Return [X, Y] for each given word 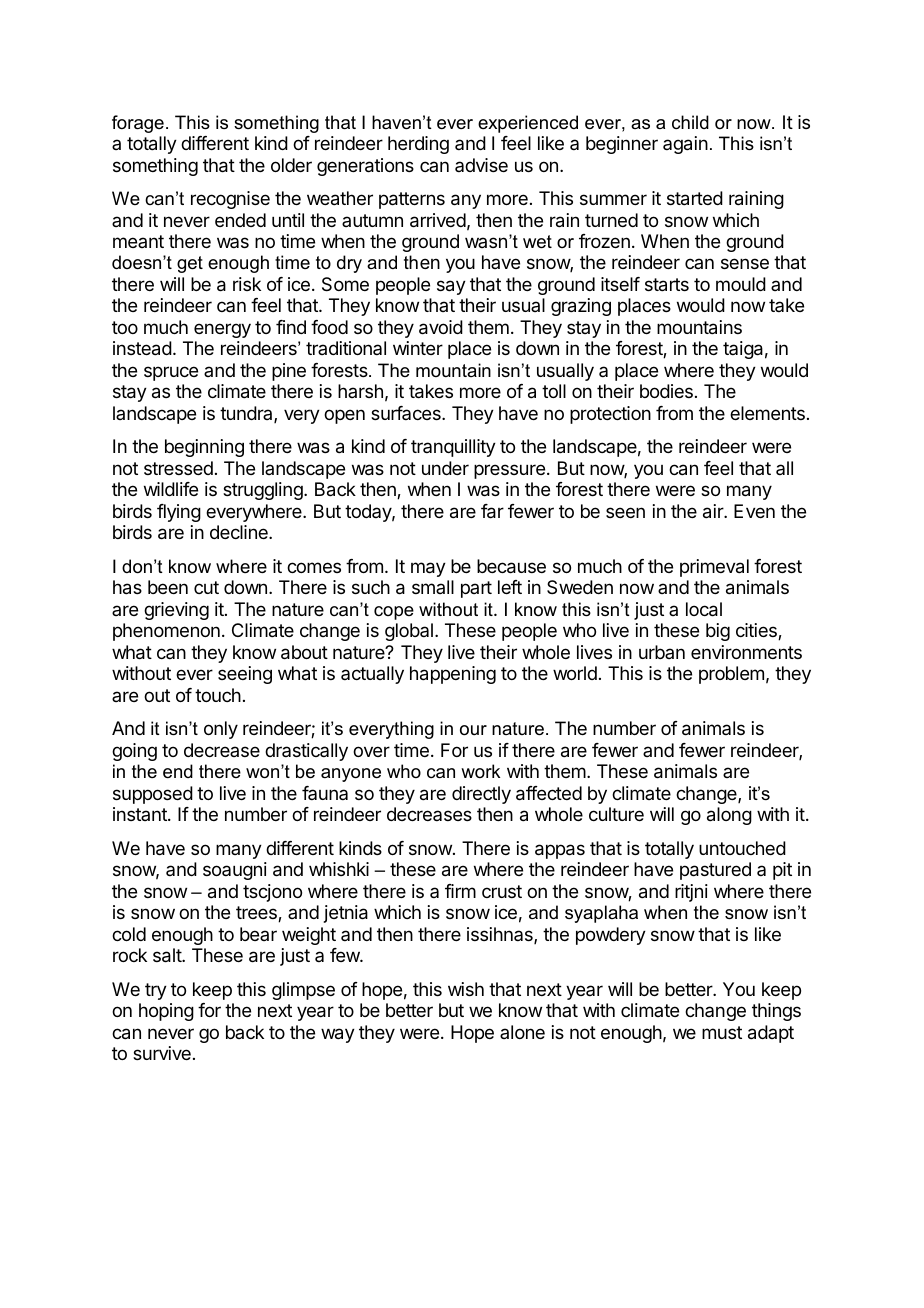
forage [138, 124]
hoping [166, 1012]
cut [206, 587]
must [722, 1032]
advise [481, 165]
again [685, 145]
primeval [714, 568]
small [433, 587]
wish [466, 989]
